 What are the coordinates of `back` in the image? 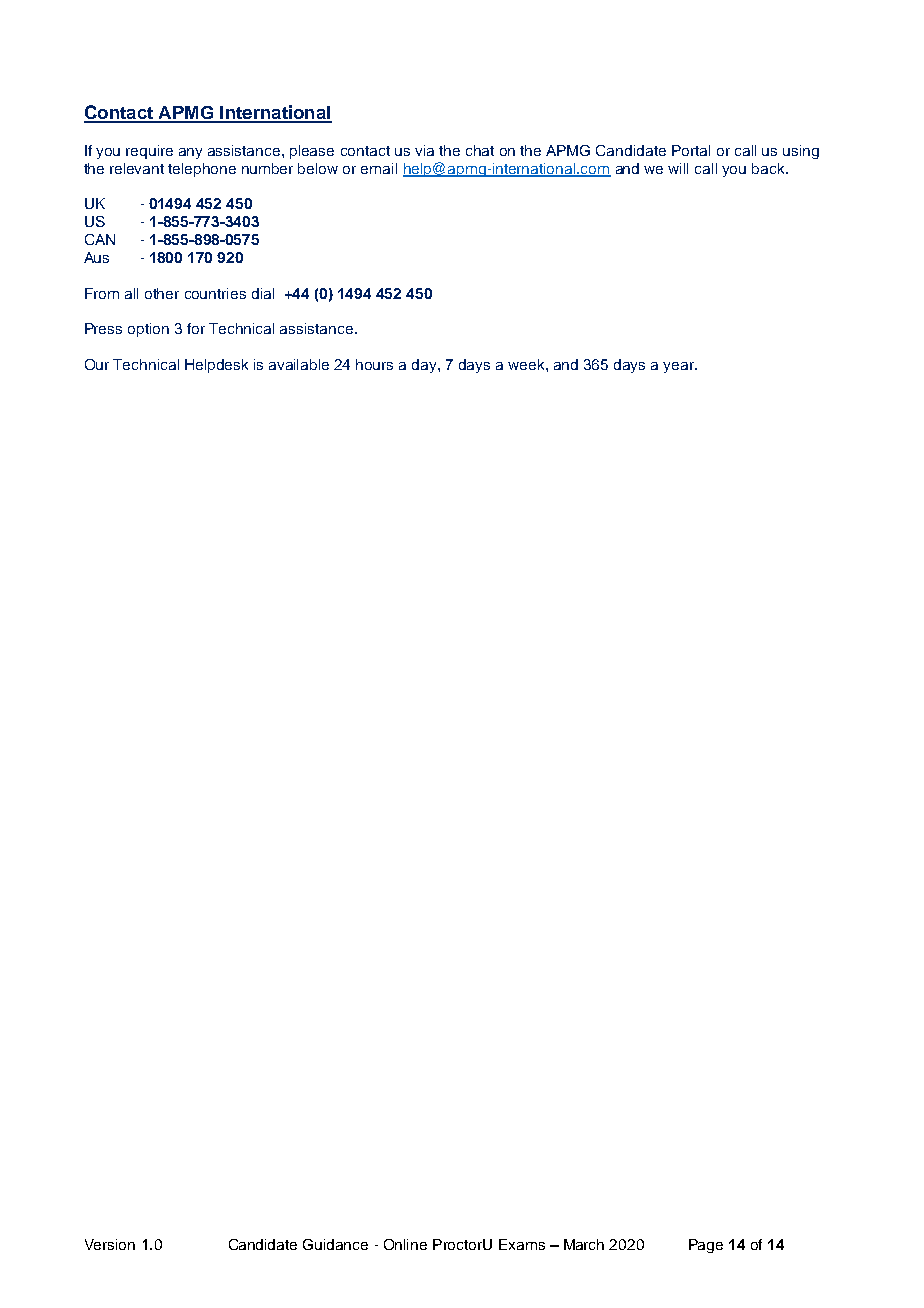 It's located at (769, 168).
